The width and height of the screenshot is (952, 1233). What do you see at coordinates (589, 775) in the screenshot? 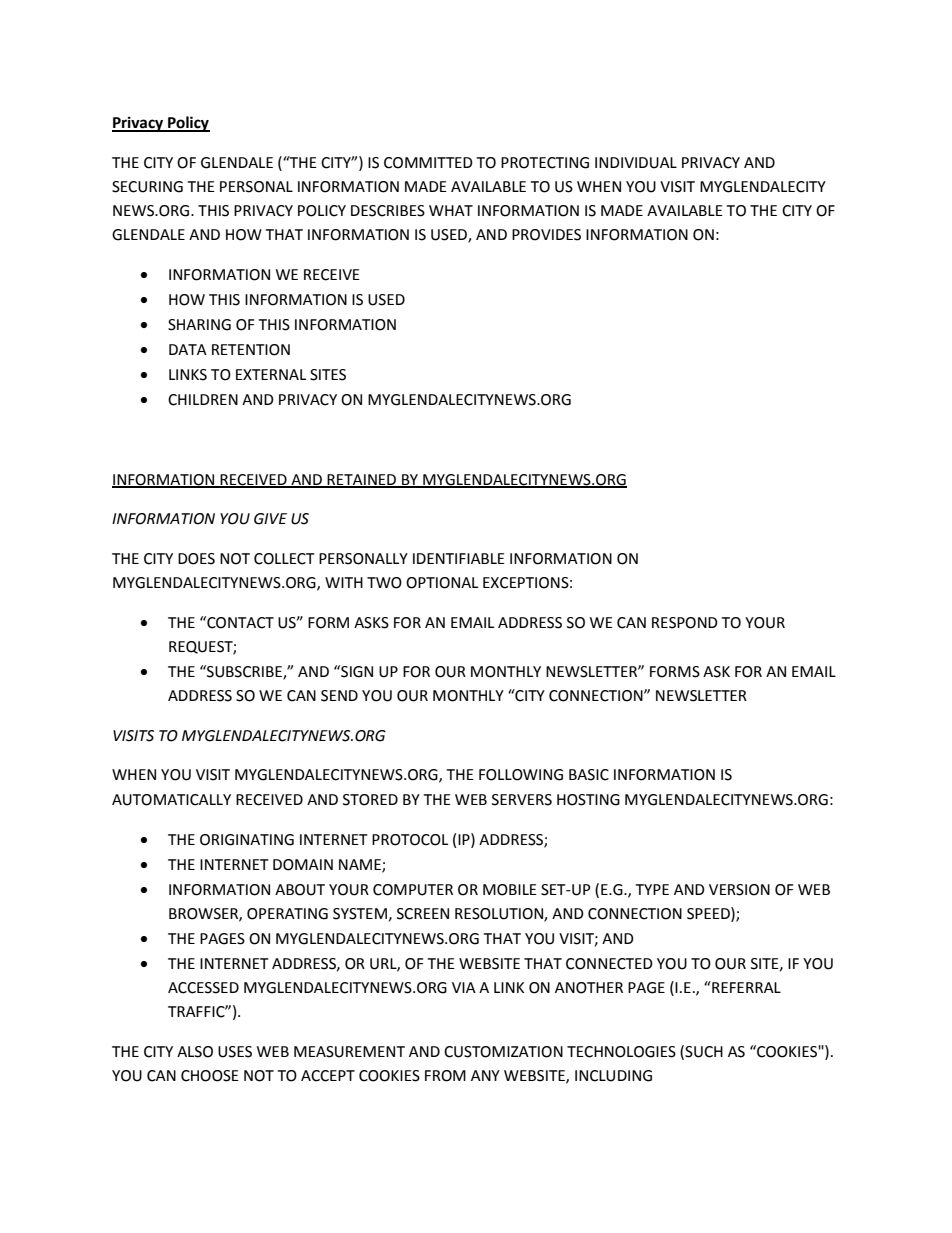
I see `BASIC` at bounding box center [589, 775].
